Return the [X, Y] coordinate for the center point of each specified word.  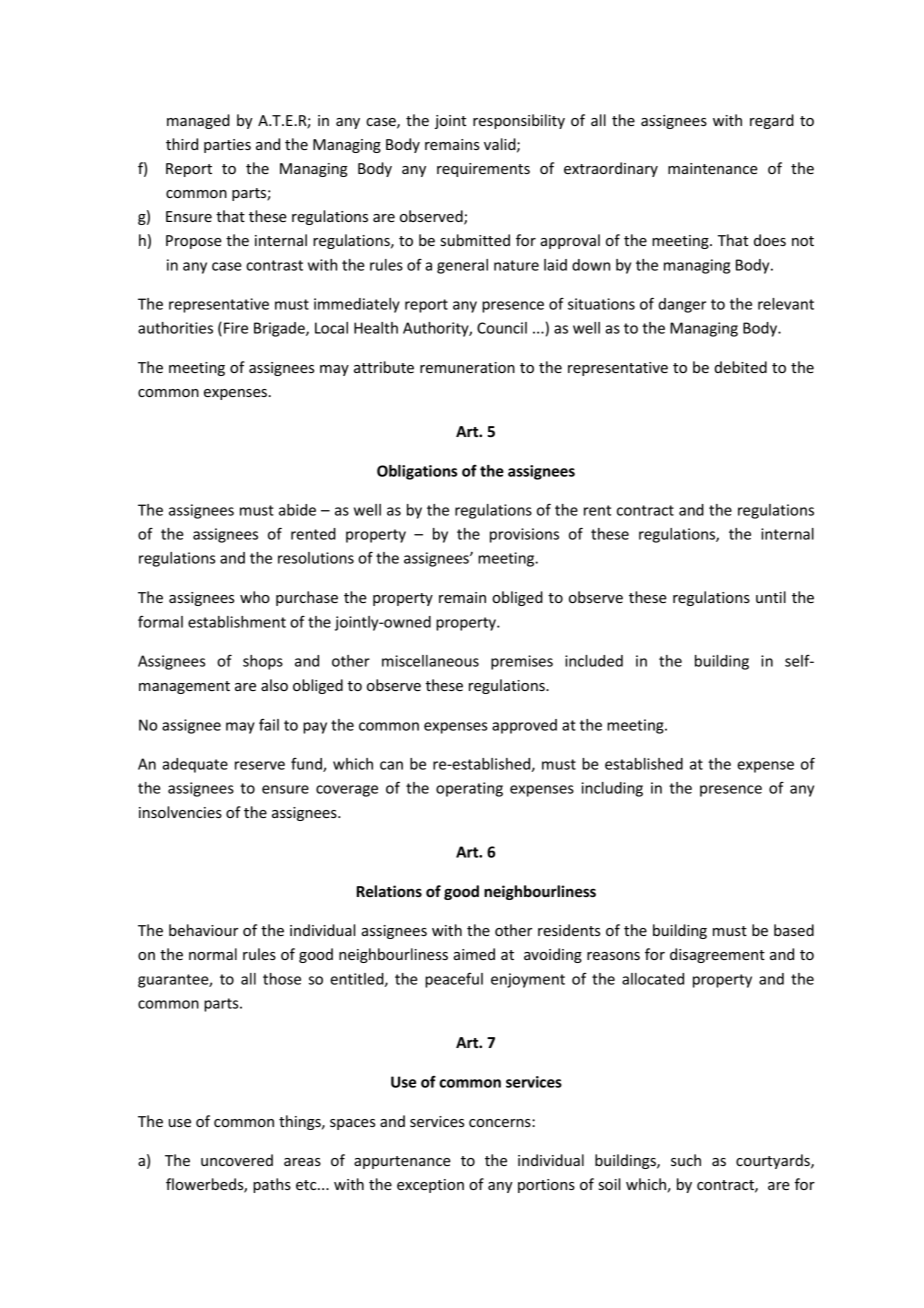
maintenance [713, 168]
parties [227, 146]
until [771, 597]
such [686, 1160]
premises [522, 662]
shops [263, 662]
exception [430, 1186]
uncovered [237, 1160]
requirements [483, 170]
